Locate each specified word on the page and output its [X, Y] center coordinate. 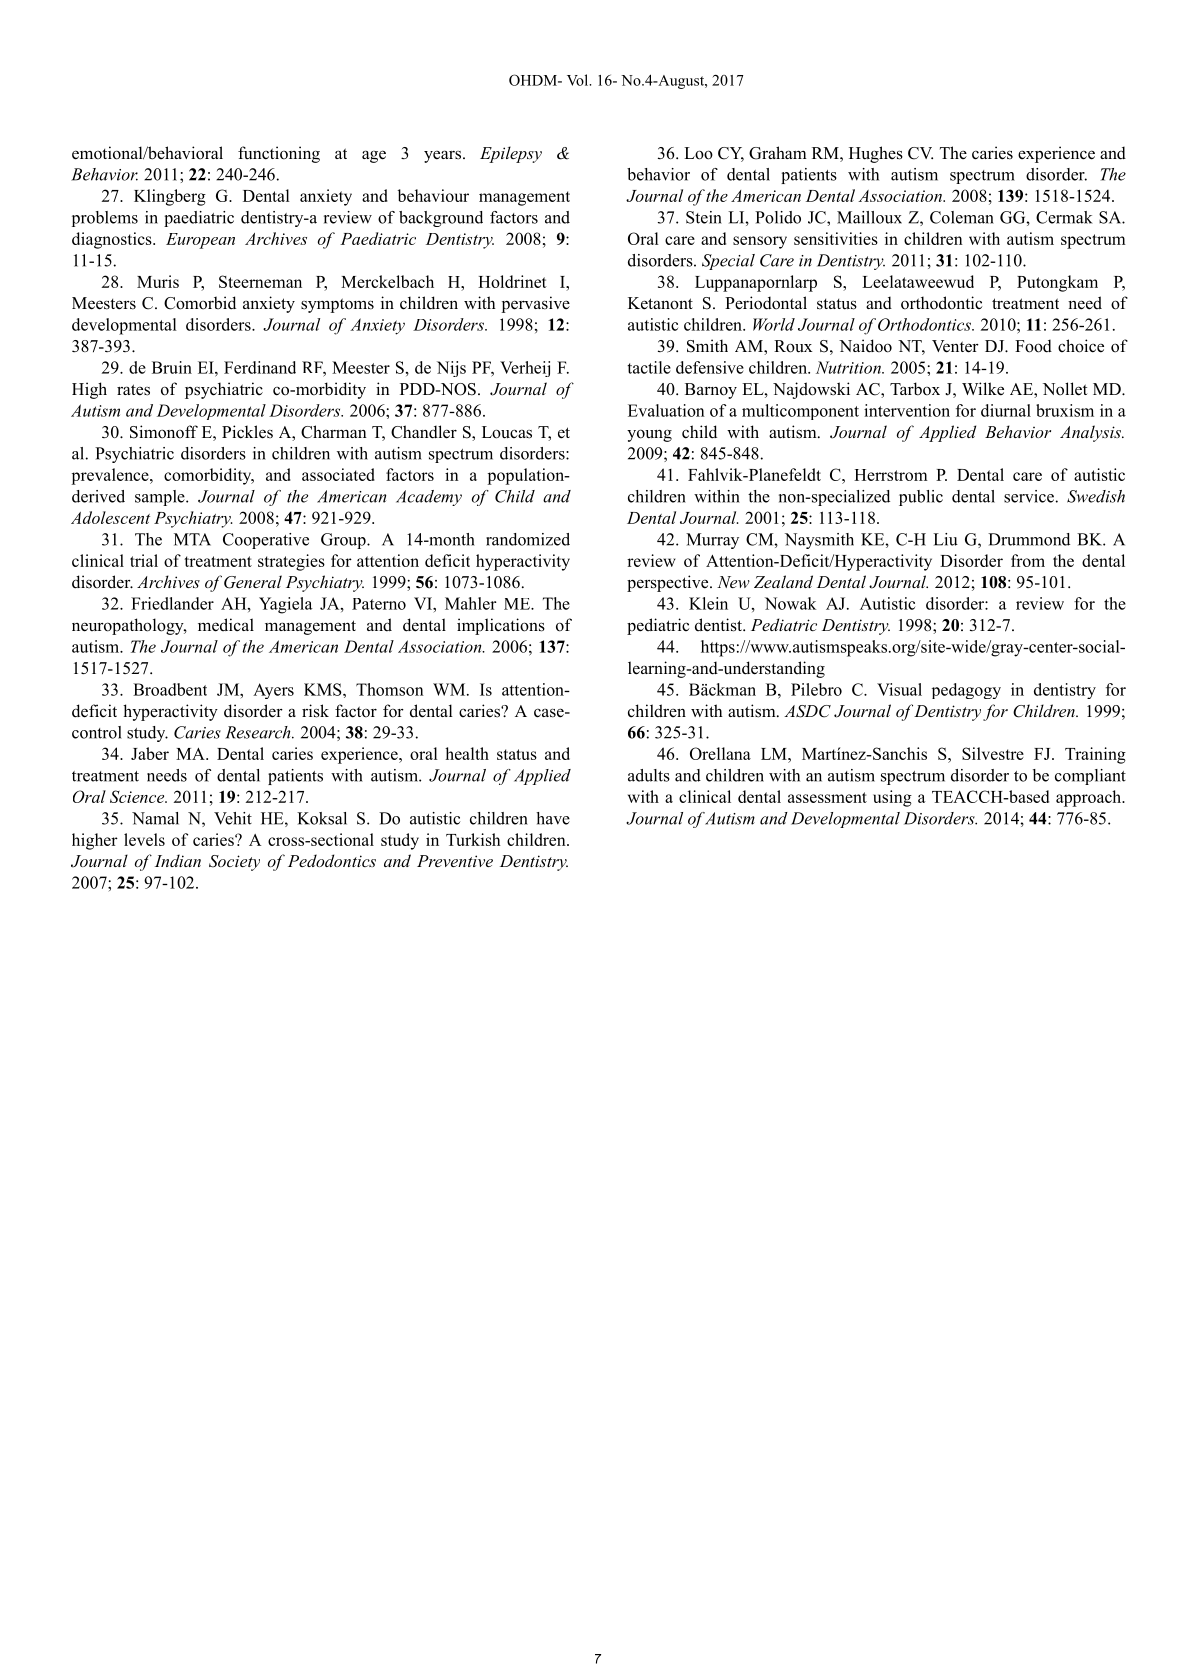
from [1028, 560]
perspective [669, 583]
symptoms [337, 305]
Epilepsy [511, 154]
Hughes [876, 154]
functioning [279, 154]
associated [338, 474]
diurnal [1006, 410]
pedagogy [966, 691]
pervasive [535, 304]
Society [234, 863]
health [467, 753]
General [253, 582]
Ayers [273, 691]
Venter [955, 346]
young [649, 435]
